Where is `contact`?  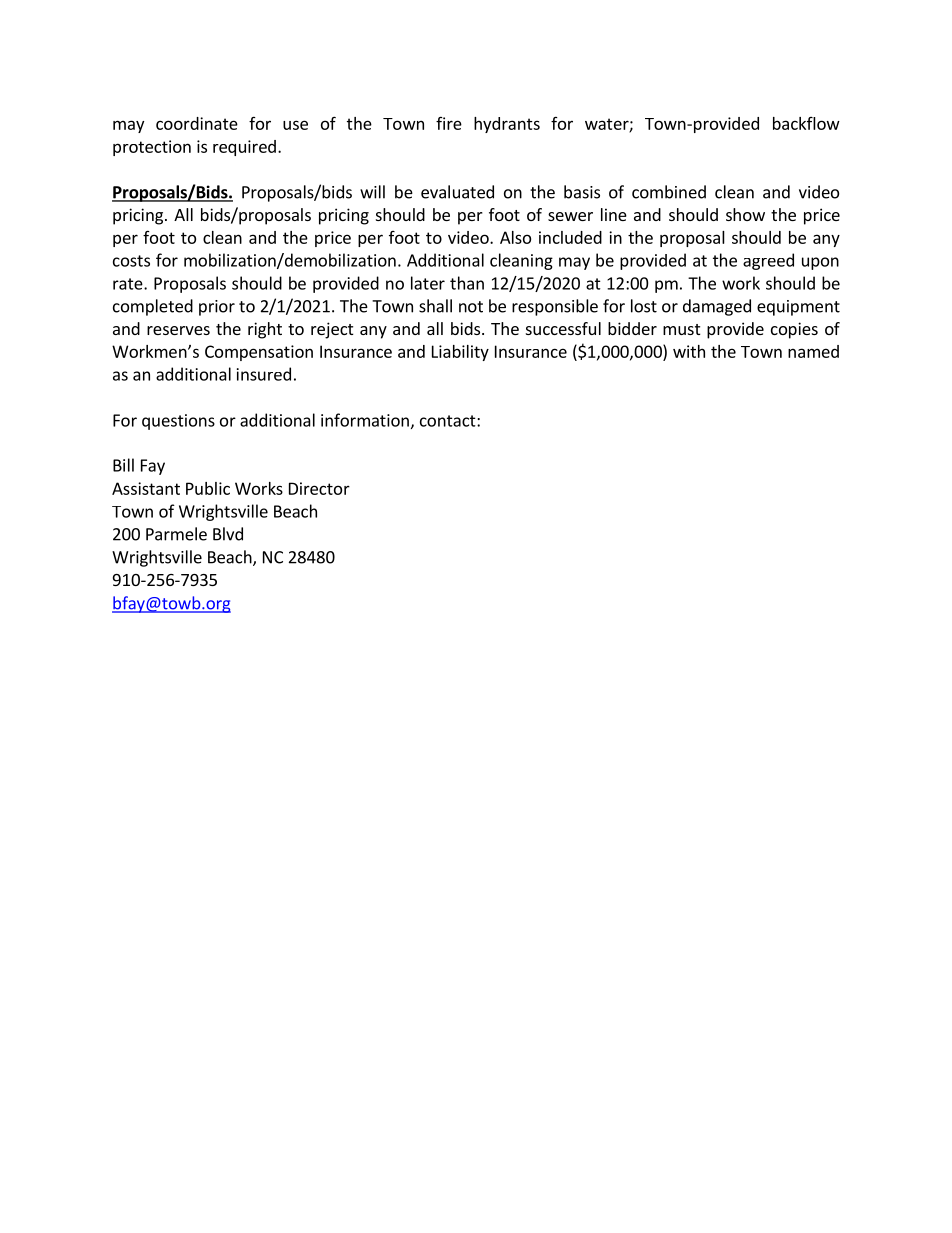 contact is located at coordinates (449, 421).
